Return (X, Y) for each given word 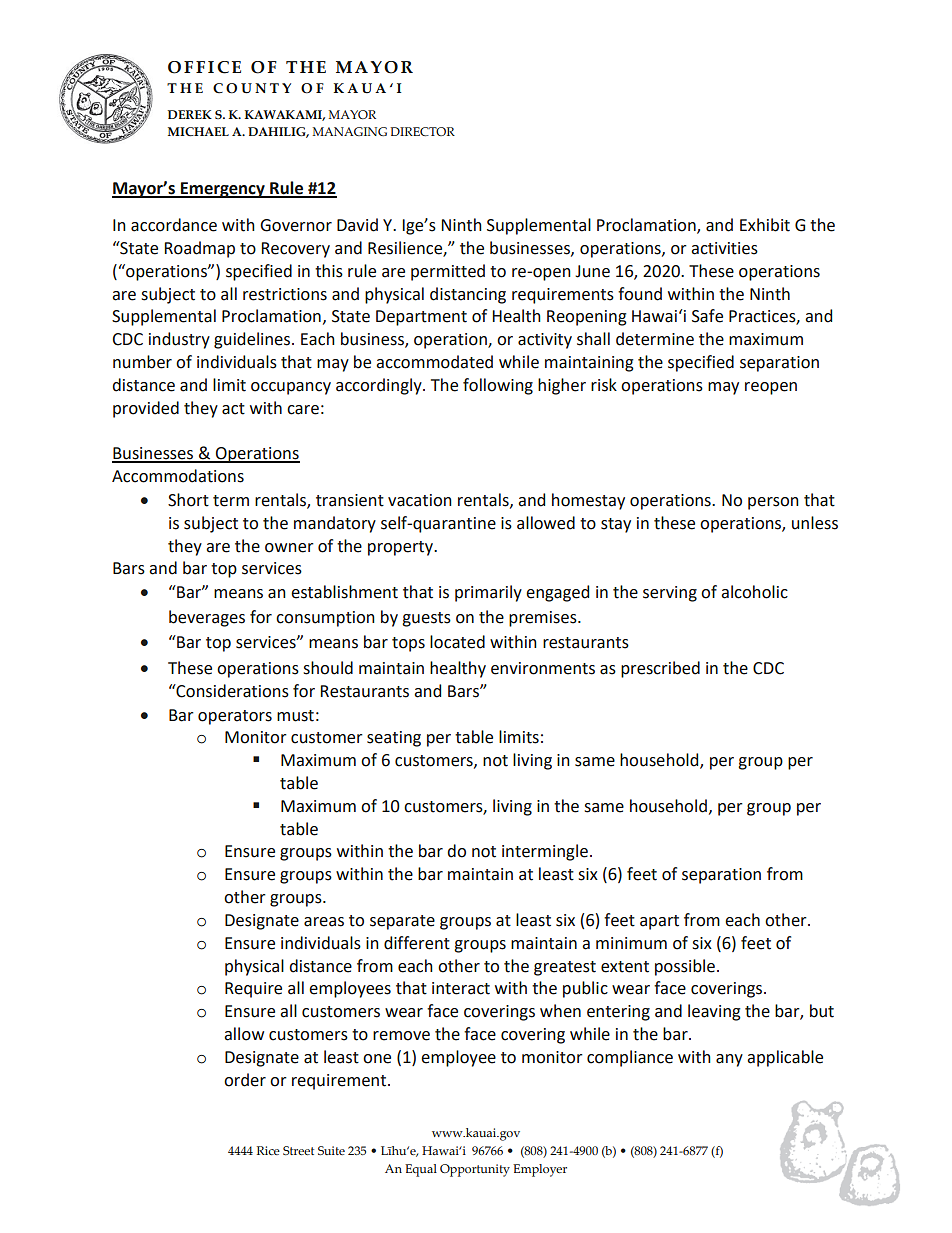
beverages (207, 618)
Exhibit (765, 225)
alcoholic (754, 592)
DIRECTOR (422, 131)
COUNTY (252, 88)
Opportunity (475, 1170)
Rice (268, 1150)
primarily (488, 593)
